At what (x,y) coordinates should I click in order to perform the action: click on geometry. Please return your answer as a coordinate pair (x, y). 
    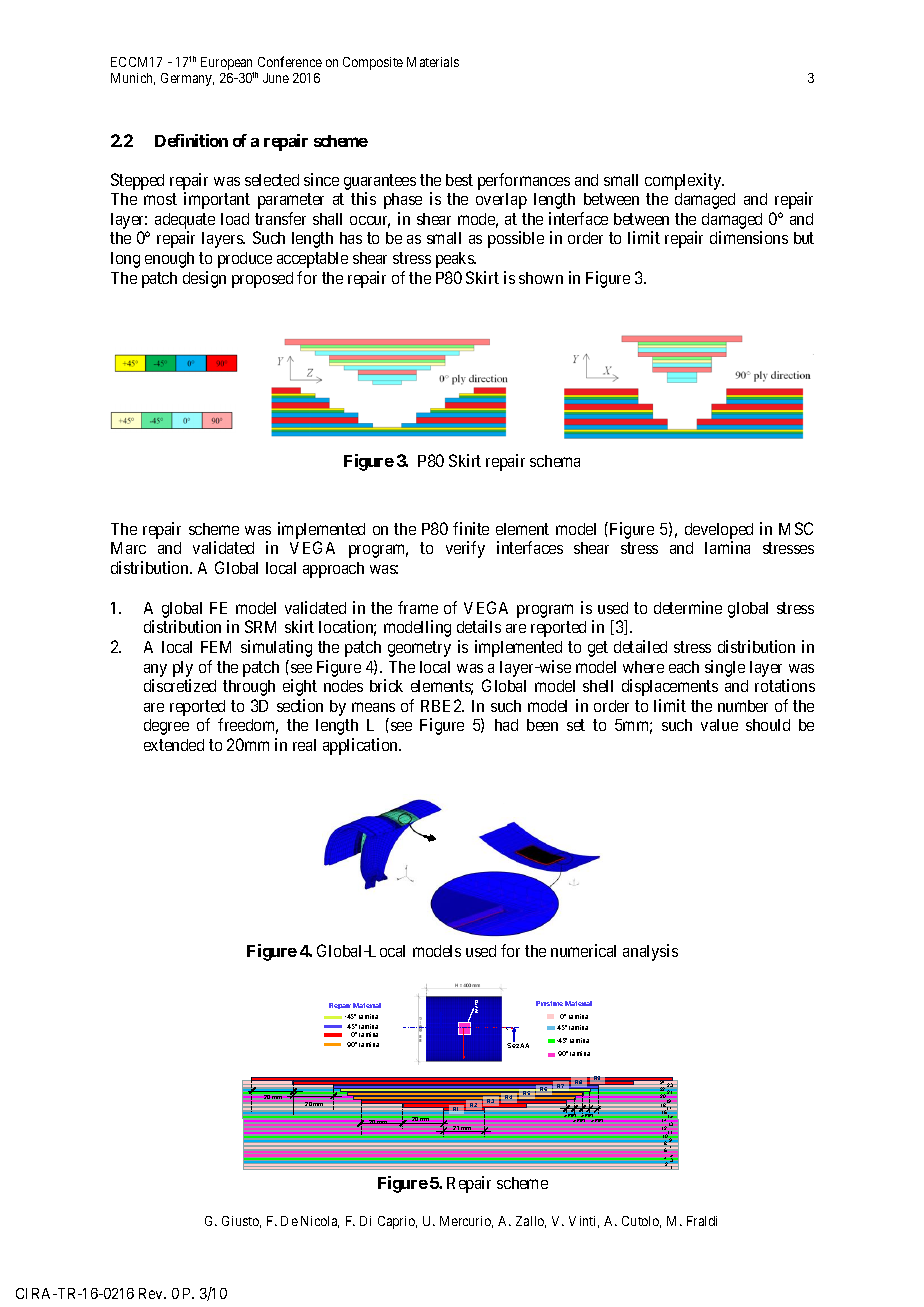
    Looking at the image, I should click on (419, 649).
